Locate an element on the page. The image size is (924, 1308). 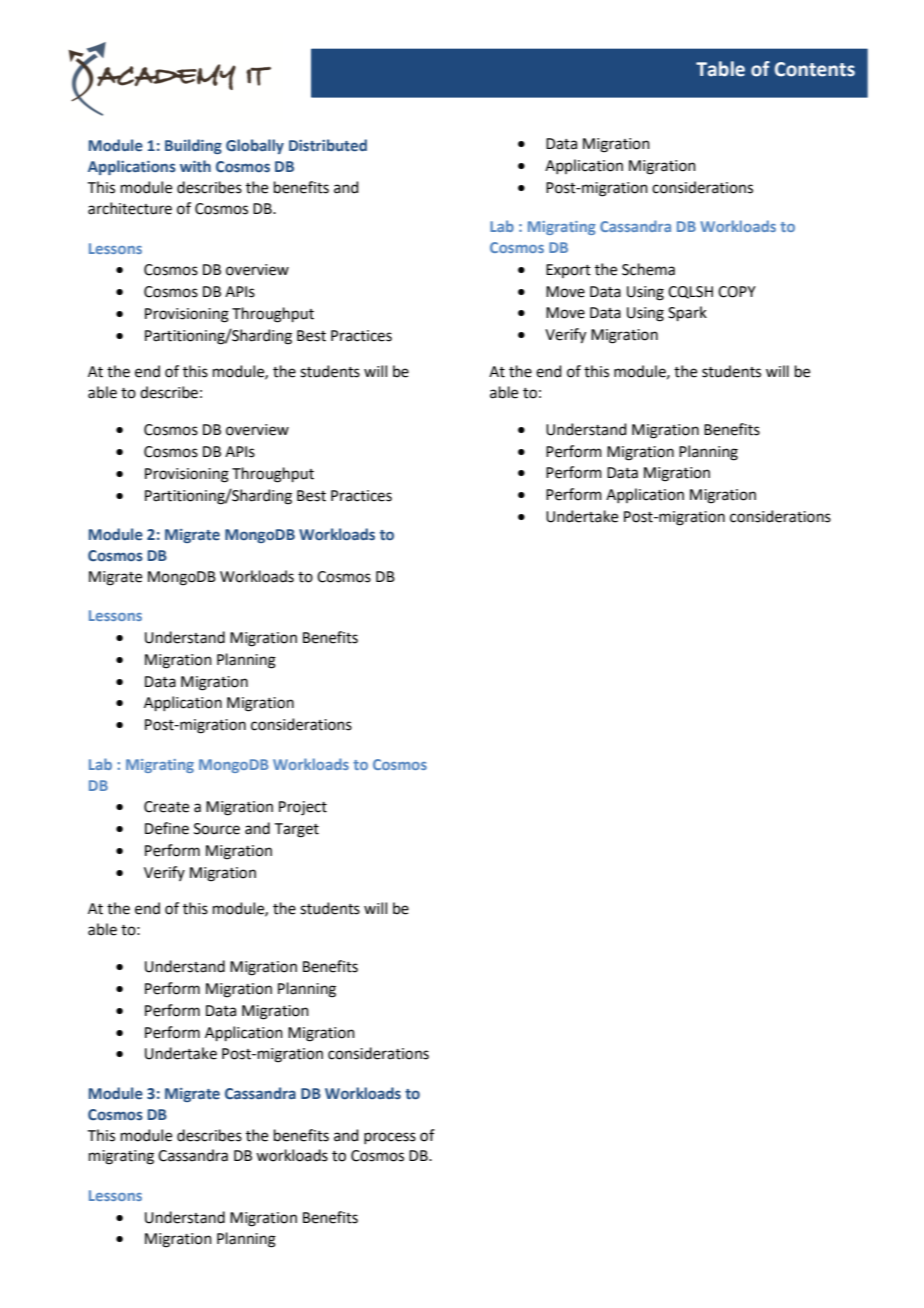
architecture is located at coordinates (130, 208).
